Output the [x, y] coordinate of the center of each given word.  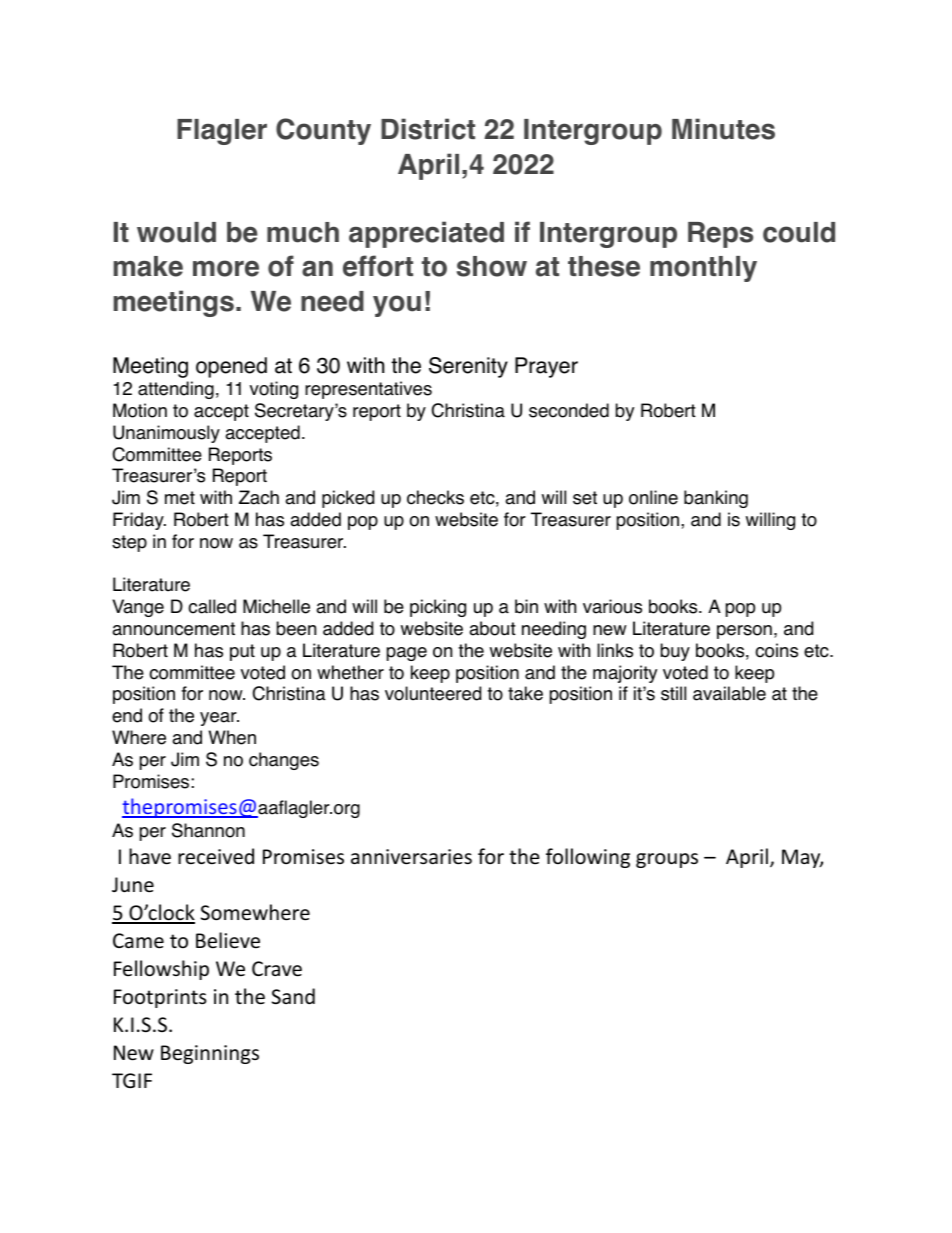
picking [438, 608]
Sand [293, 996]
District [428, 129]
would [176, 232]
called [212, 606]
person [744, 632]
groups [667, 860]
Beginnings [210, 1054]
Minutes [723, 129]
